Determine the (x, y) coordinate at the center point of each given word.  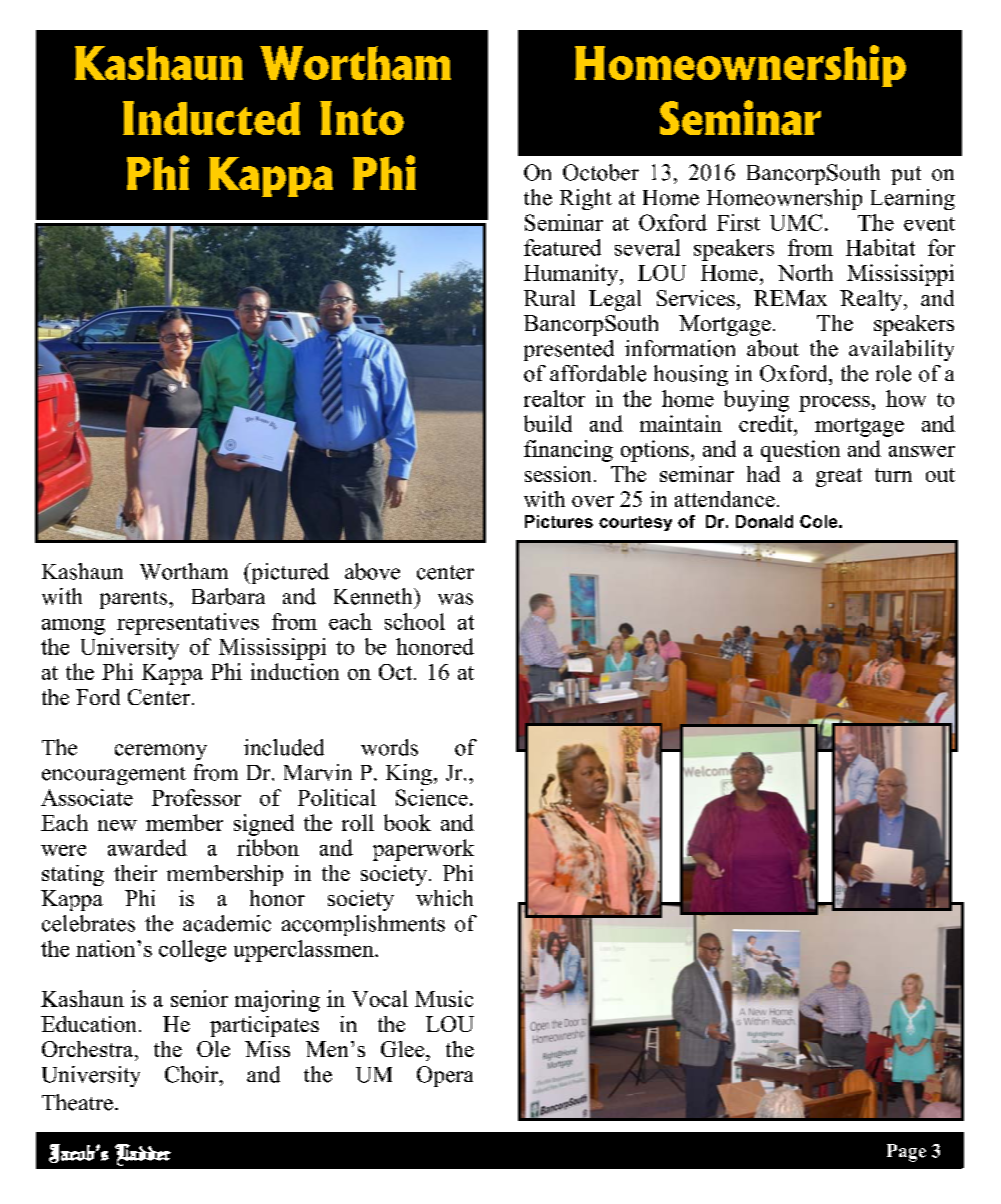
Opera (445, 1076)
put (906, 175)
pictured (289, 573)
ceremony (161, 752)
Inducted (211, 118)
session (558, 474)
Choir (193, 1074)
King (409, 774)
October (601, 172)
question (800, 451)
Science (432, 797)
